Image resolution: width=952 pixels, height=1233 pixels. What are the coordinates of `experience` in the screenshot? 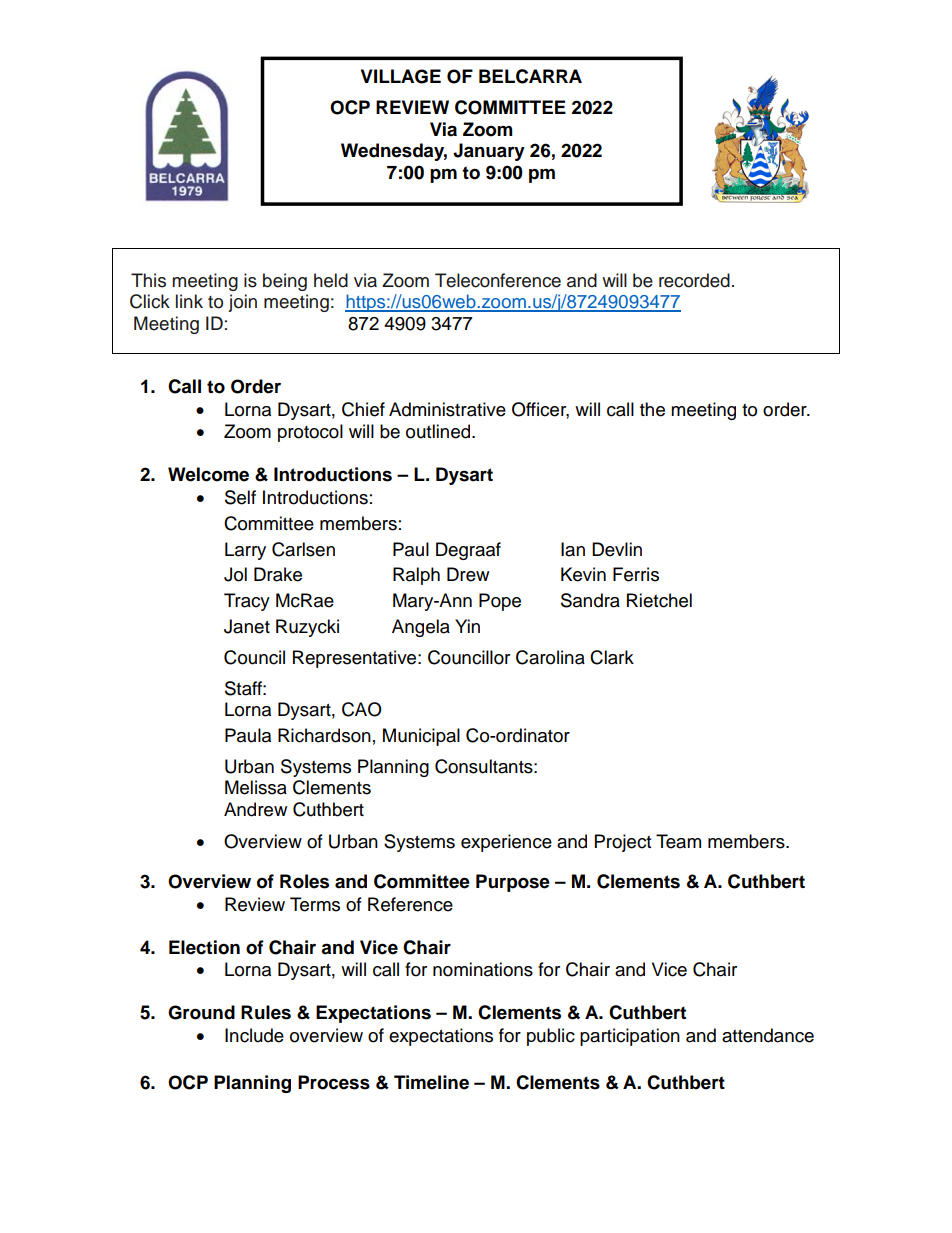 It's located at (506, 843).
